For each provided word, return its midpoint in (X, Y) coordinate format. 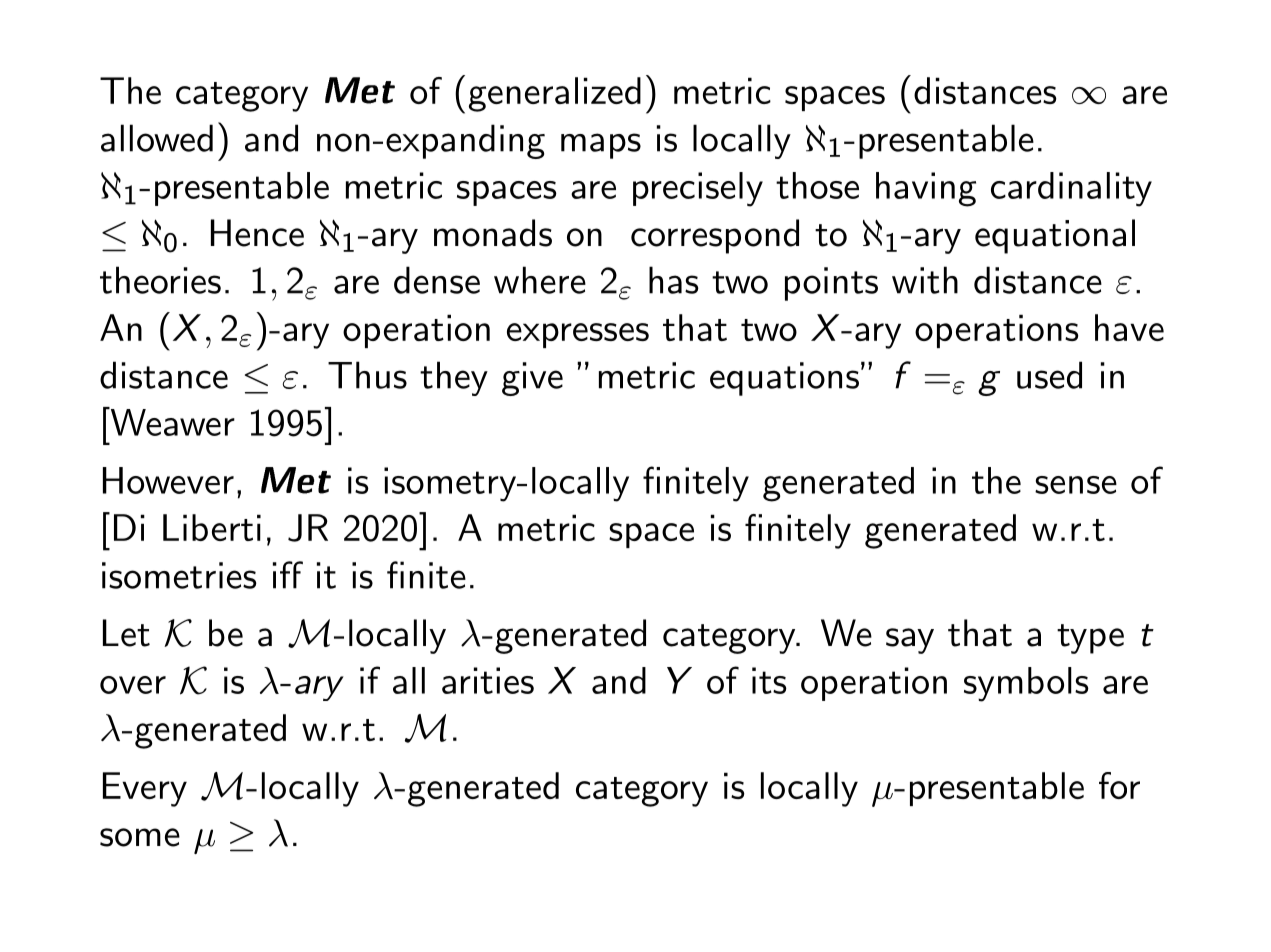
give (532, 379)
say (910, 641)
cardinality (1071, 189)
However (168, 480)
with (925, 280)
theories (160, 280)
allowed (157, 138)
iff (288, 575)
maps (601, 146)
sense (1076, 485)
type (1090, 639)
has (674, 280)
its (769, 680)
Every (145, 789)
